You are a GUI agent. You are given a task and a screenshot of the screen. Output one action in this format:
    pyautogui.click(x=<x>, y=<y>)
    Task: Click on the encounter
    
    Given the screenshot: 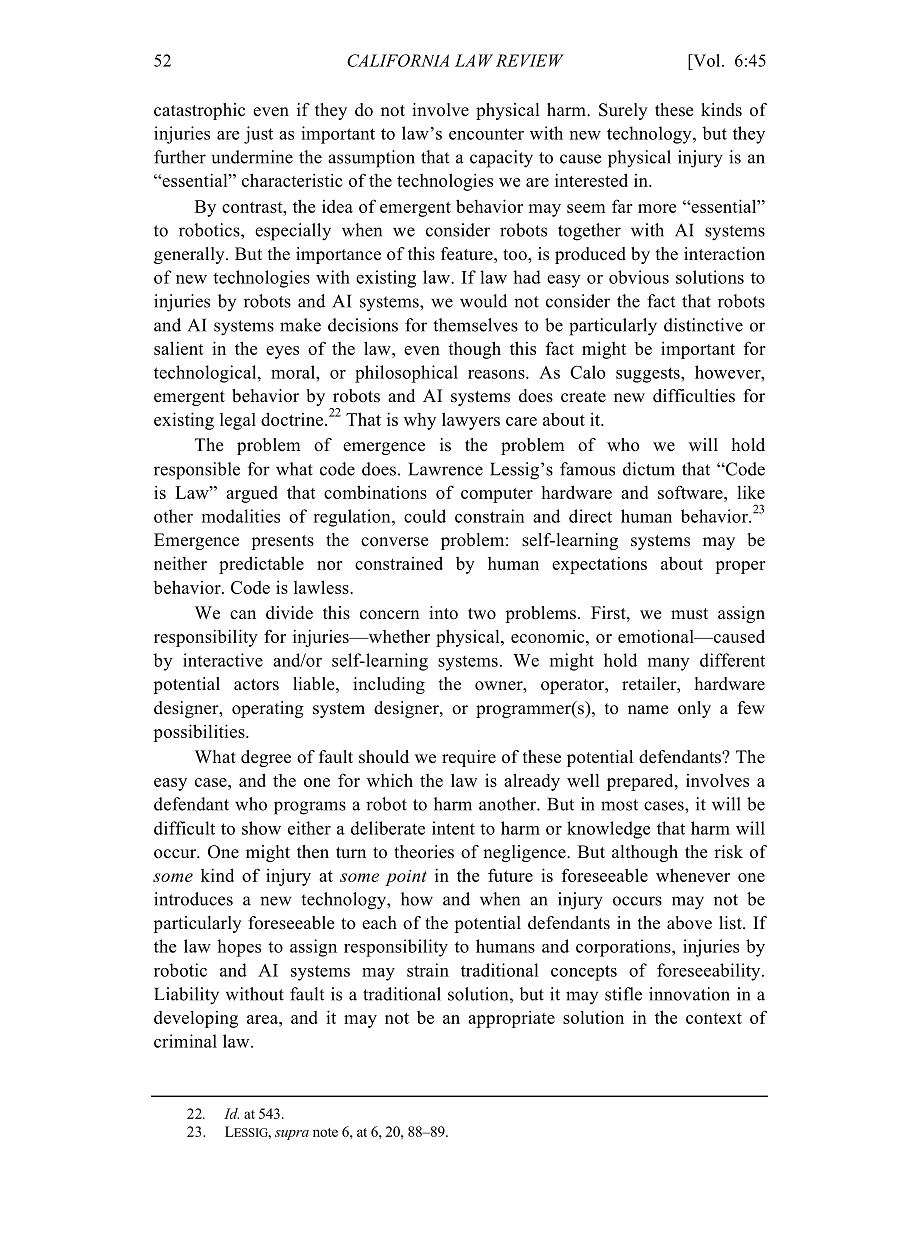 What is the action you would take?
    pyautogui.click(x=486, y=134)
